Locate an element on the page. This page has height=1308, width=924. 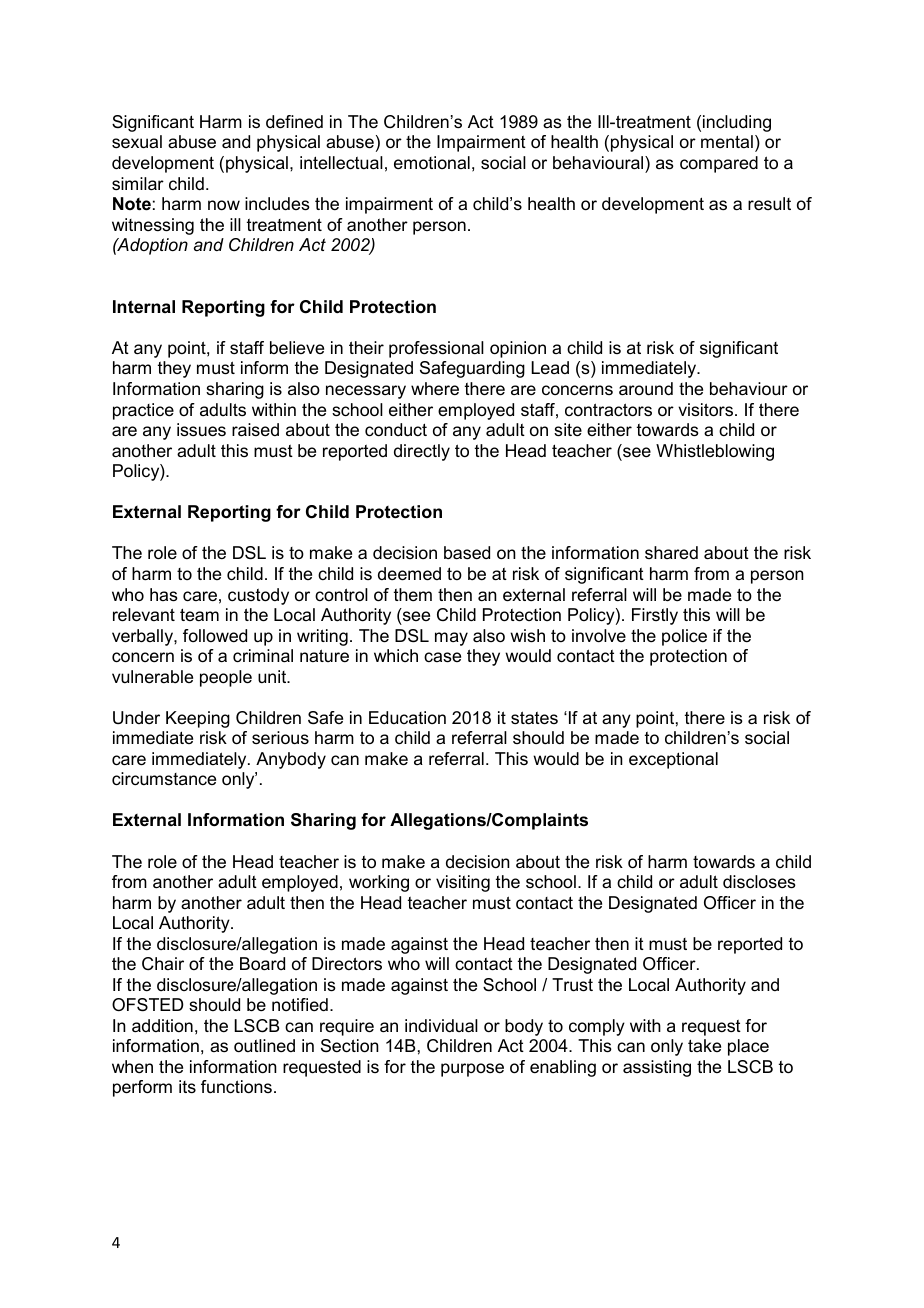
emotional is located at coordinates (432, 163).
